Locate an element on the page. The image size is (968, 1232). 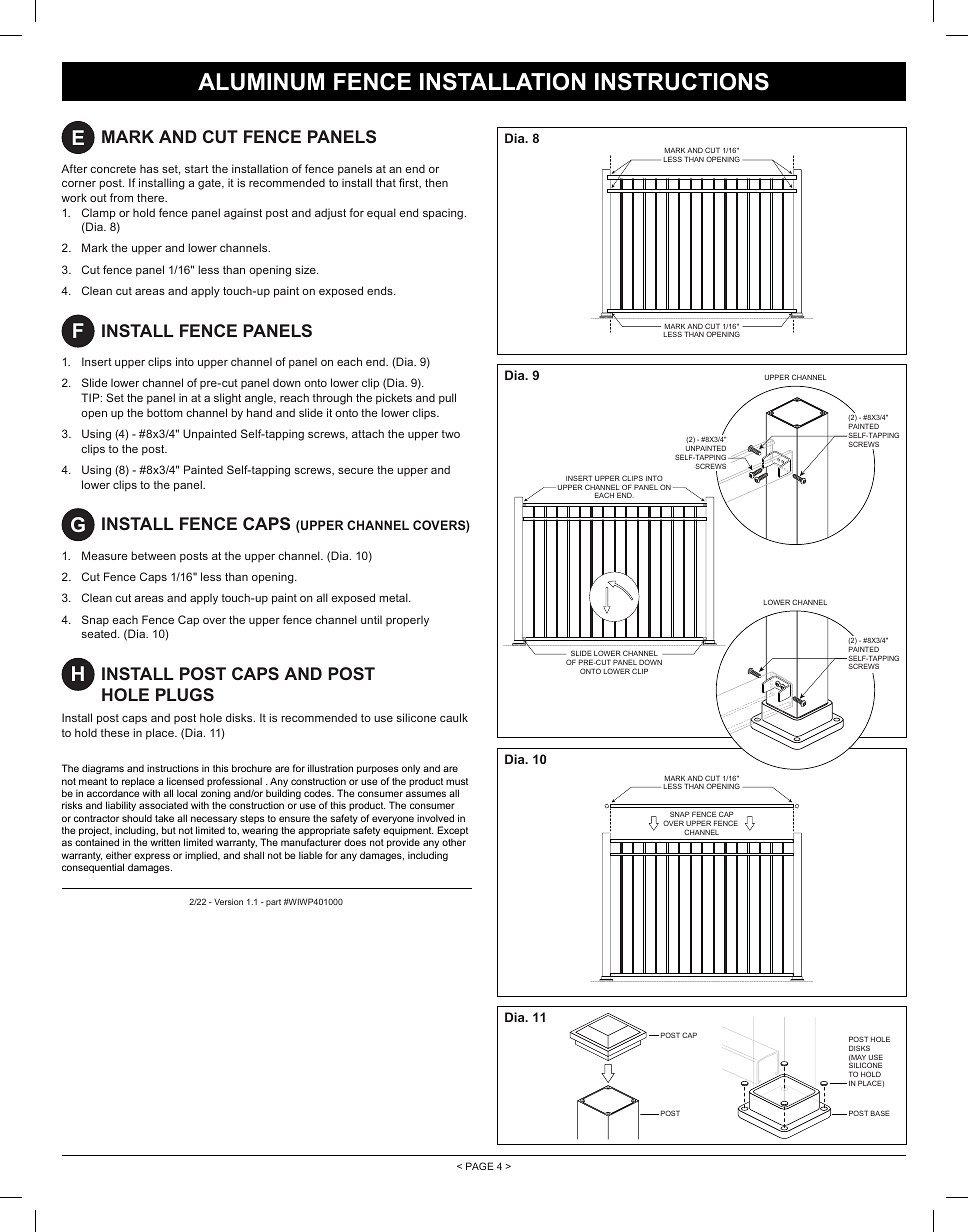
part is located at coordinates (273, 903).
